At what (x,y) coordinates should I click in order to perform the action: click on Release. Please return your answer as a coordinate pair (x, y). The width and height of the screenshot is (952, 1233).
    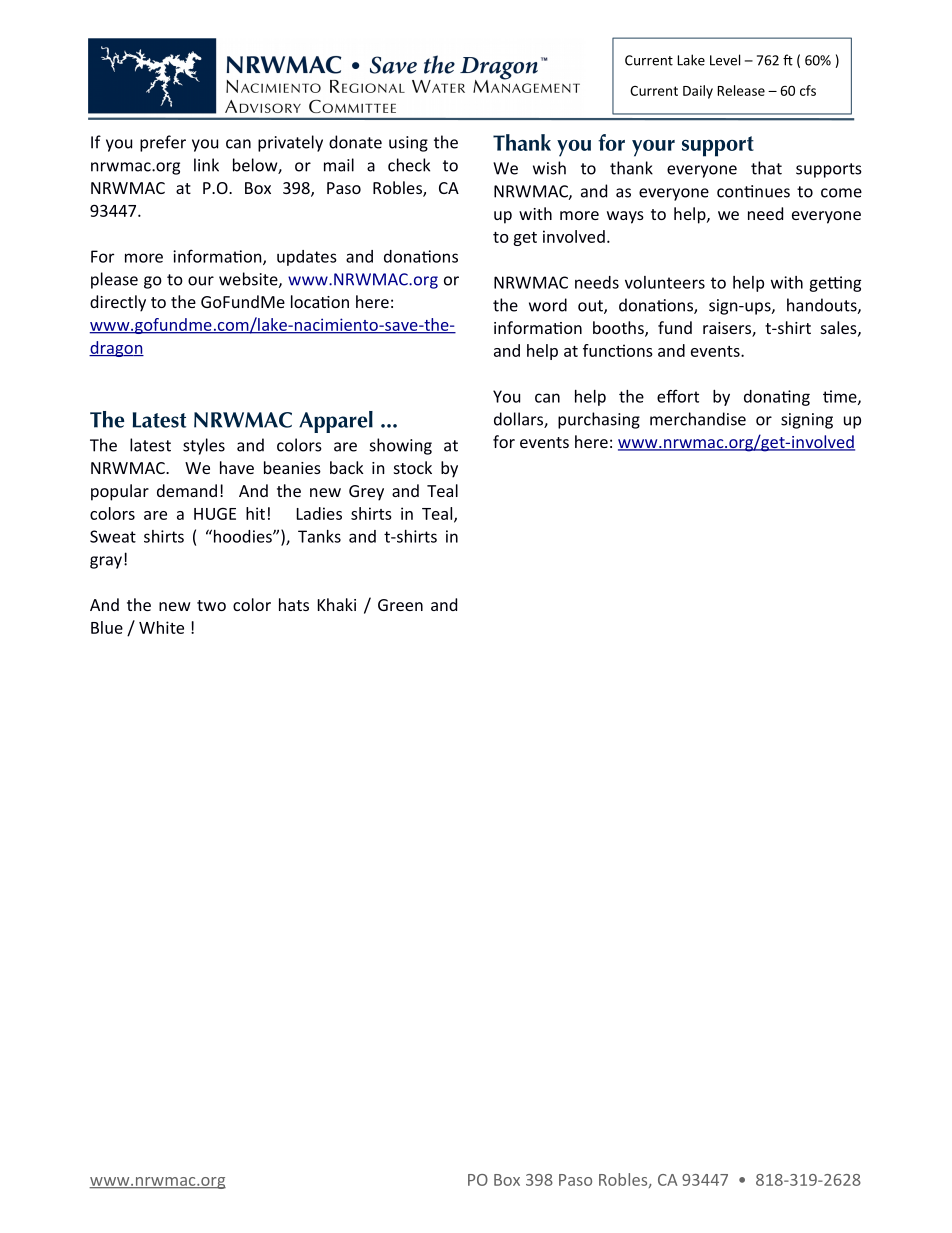
    Looking at the image, I should click on (741, 90).
